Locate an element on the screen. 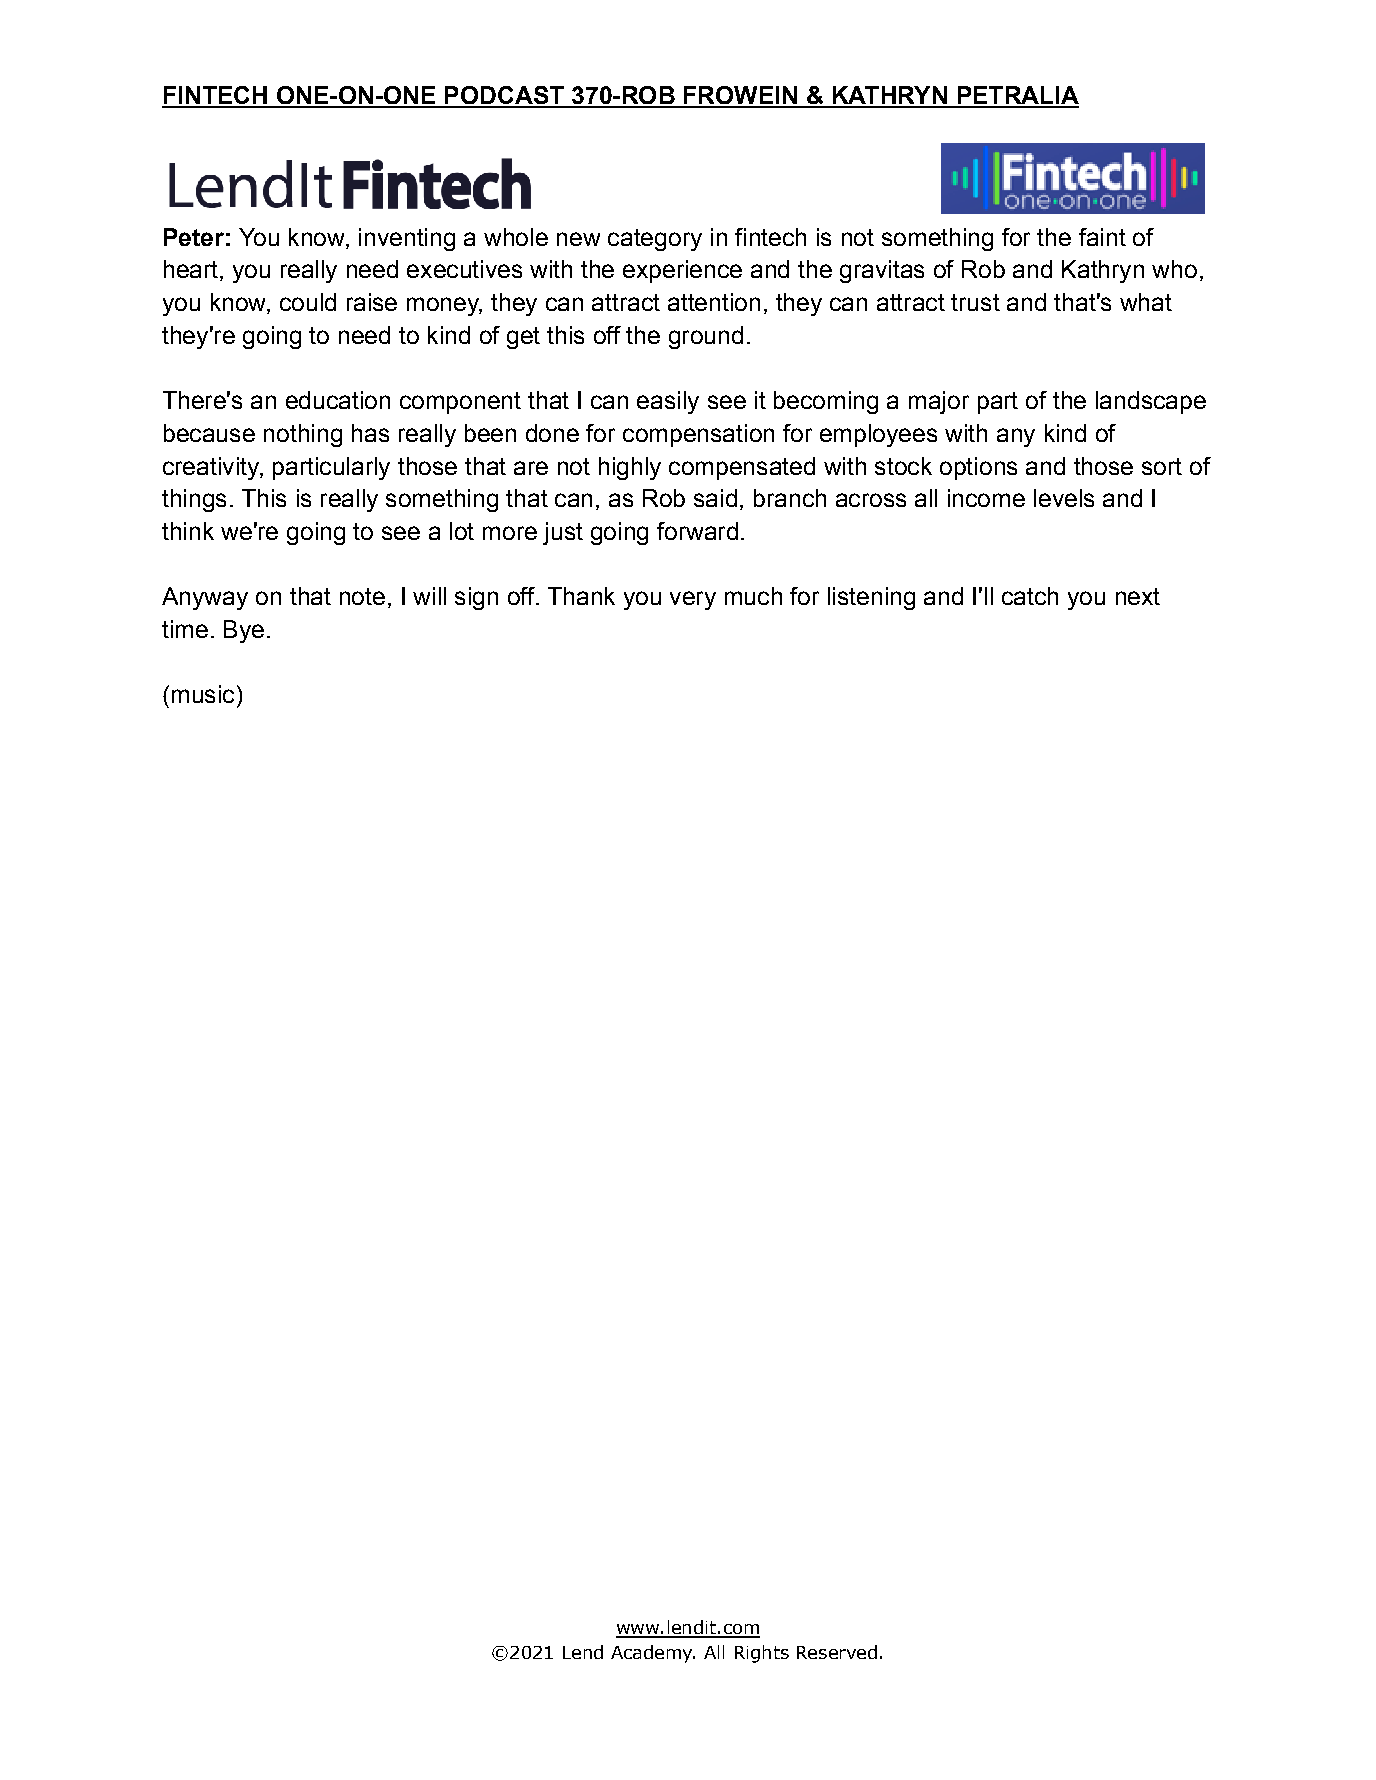 The height and width of the screenshot is (1780, 1376). very is located at coordinates (693, 600).
